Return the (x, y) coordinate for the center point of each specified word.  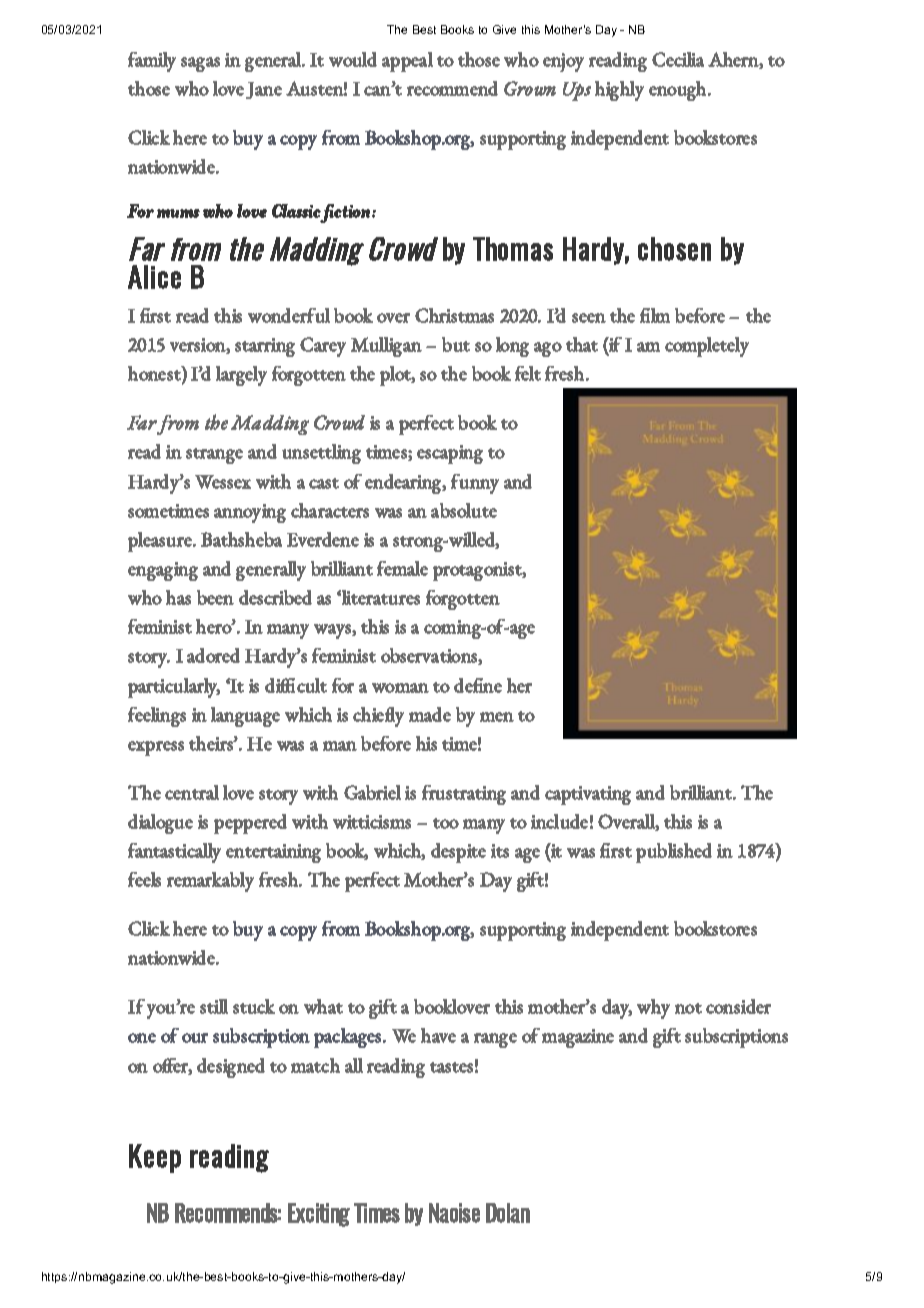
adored (213, 655)
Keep (155, 1158)
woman (400, 688)
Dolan (508, 1213)
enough (679, 91)
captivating (588, 795)
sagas (200, 64)
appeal (407, 62)
